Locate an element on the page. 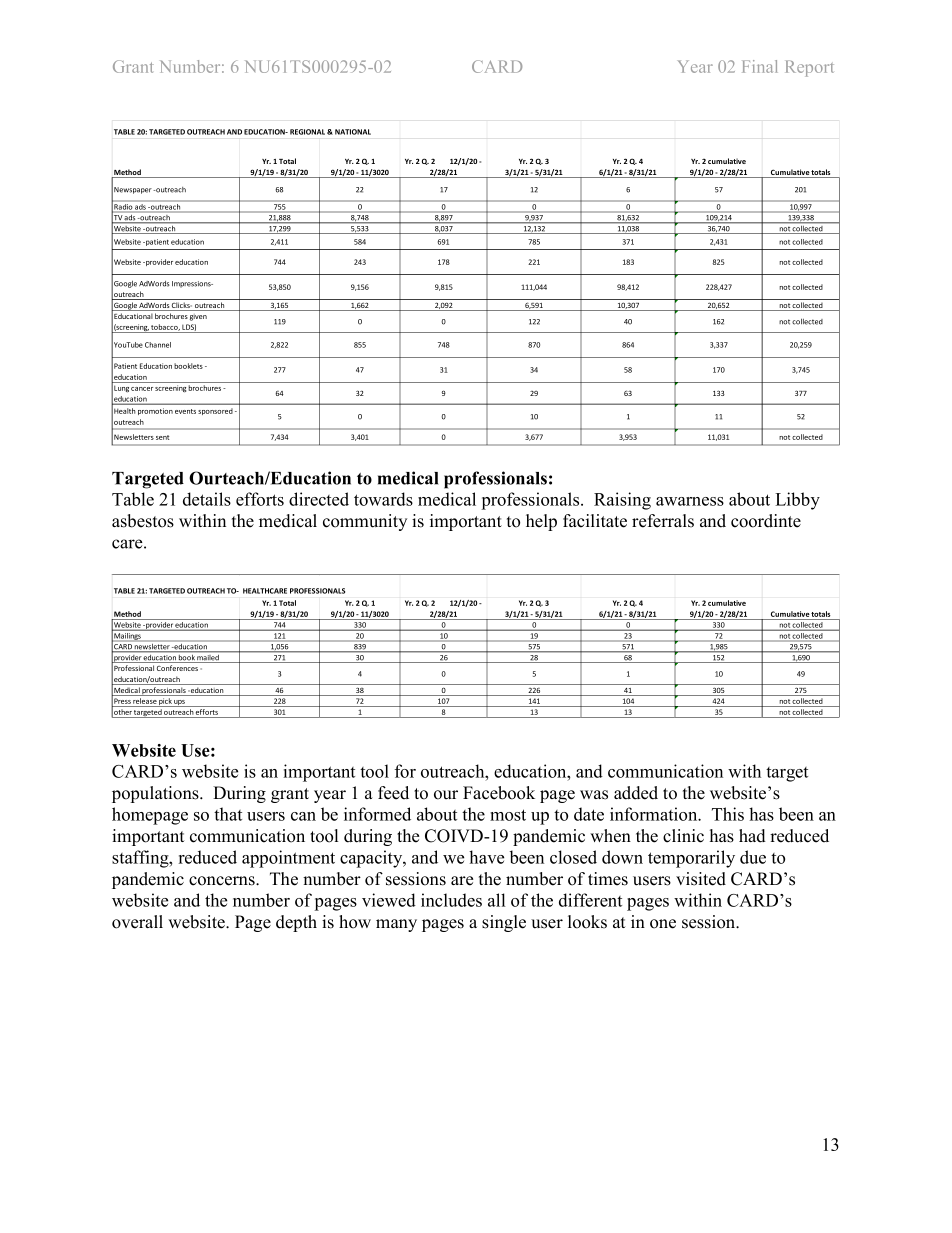  sponsored is located at coordinates (215, 411).
